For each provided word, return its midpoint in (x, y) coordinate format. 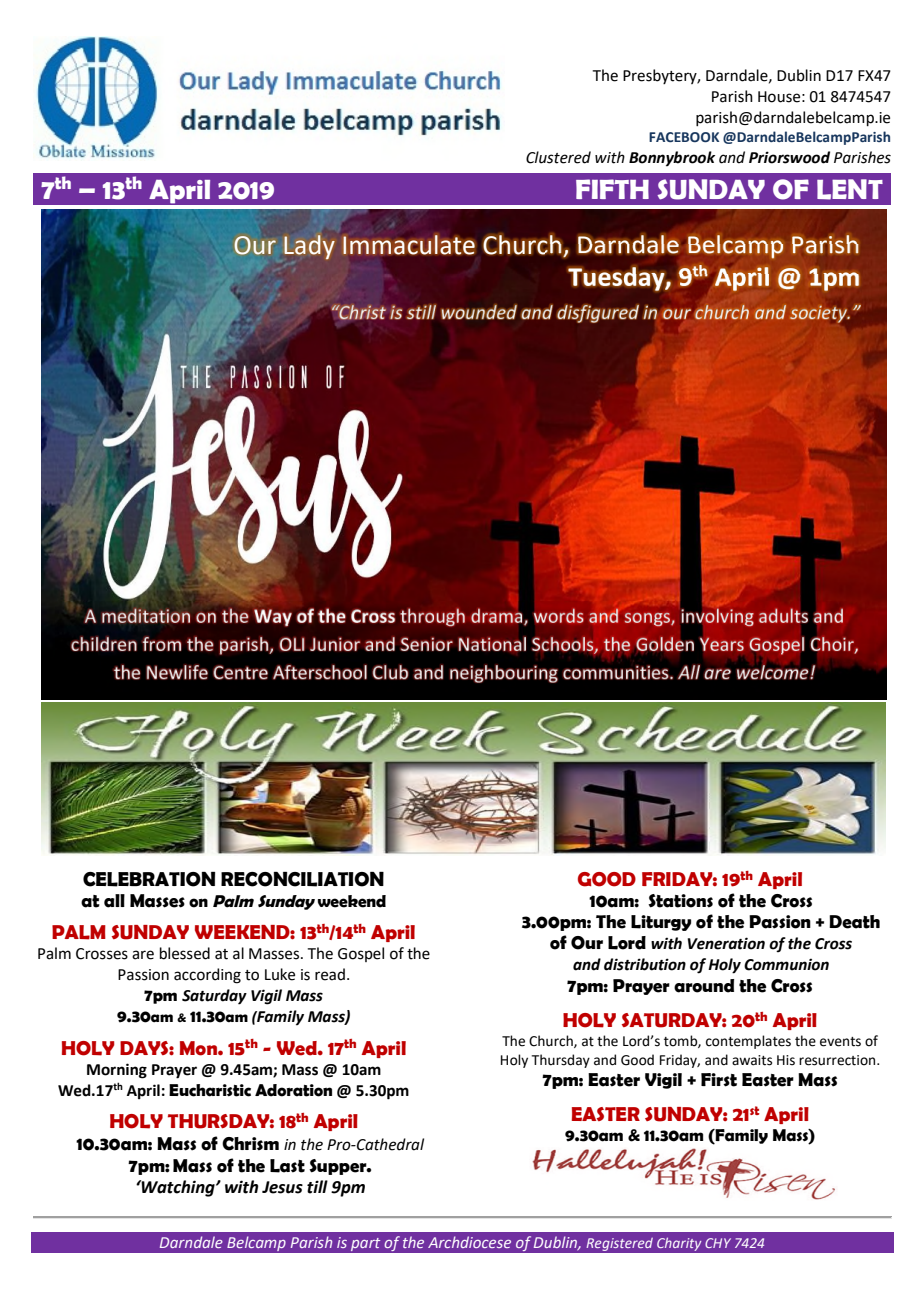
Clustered (558, 157)
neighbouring (504, 674)
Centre (240, 672)
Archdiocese (469, 1242)
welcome (773, 672)
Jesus (282, 1187)
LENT (850, 189)
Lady (309, 247)
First (719, 1080)
